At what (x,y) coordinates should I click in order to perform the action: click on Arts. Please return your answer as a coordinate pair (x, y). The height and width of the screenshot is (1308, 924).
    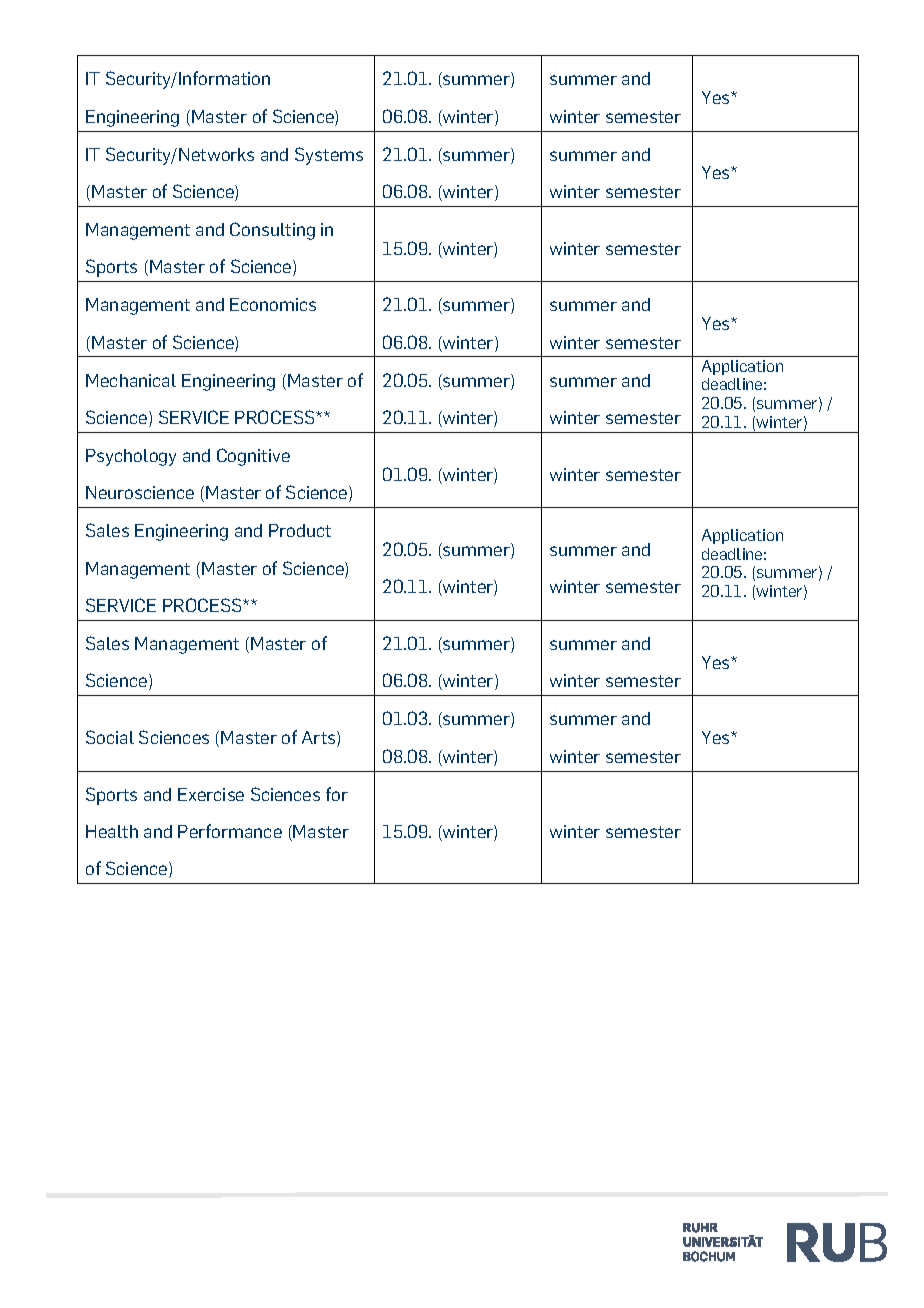
    Looking at the image, I should click on (320, 739).
